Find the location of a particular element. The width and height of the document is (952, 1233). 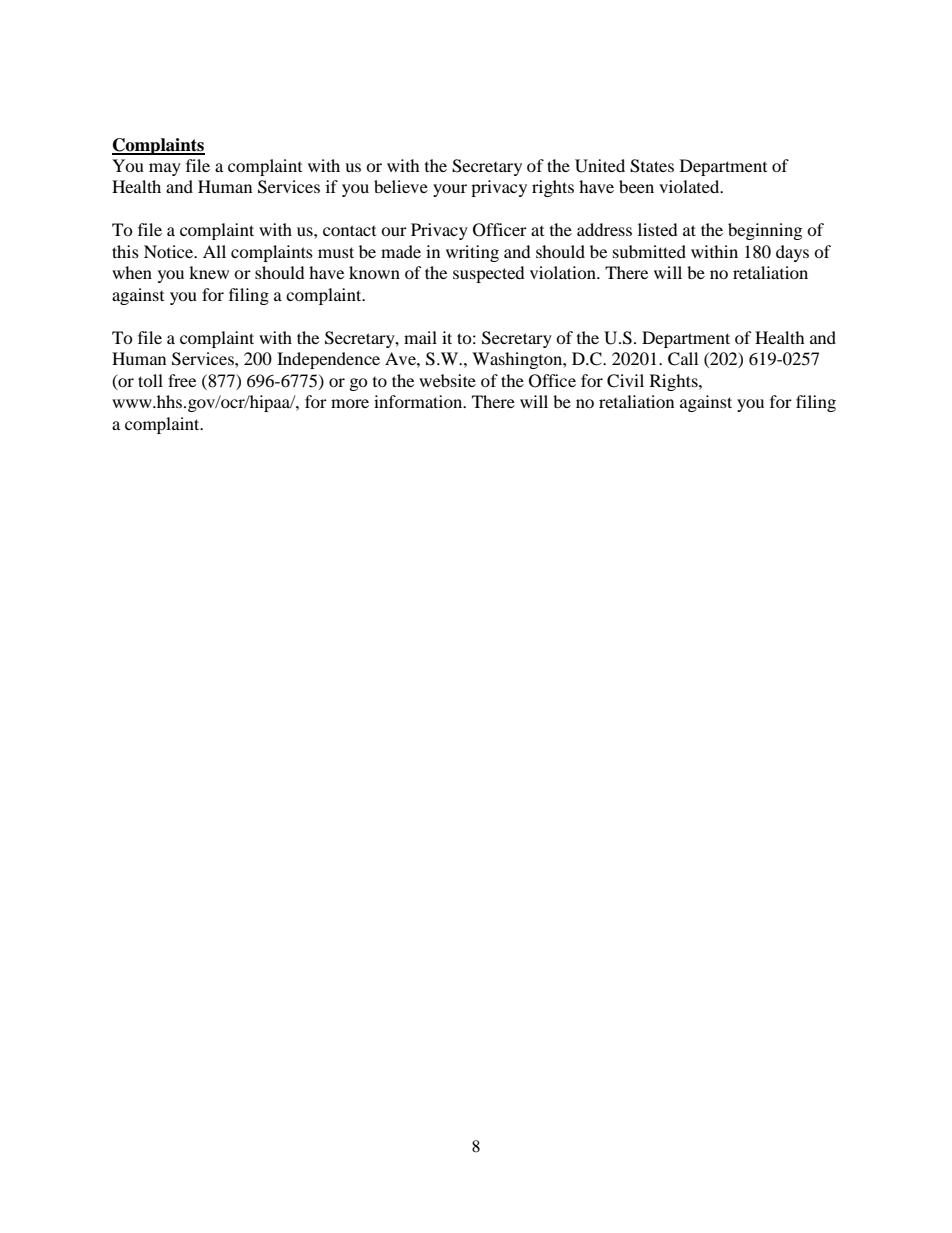

mail is located at coordinates (420, 337).
